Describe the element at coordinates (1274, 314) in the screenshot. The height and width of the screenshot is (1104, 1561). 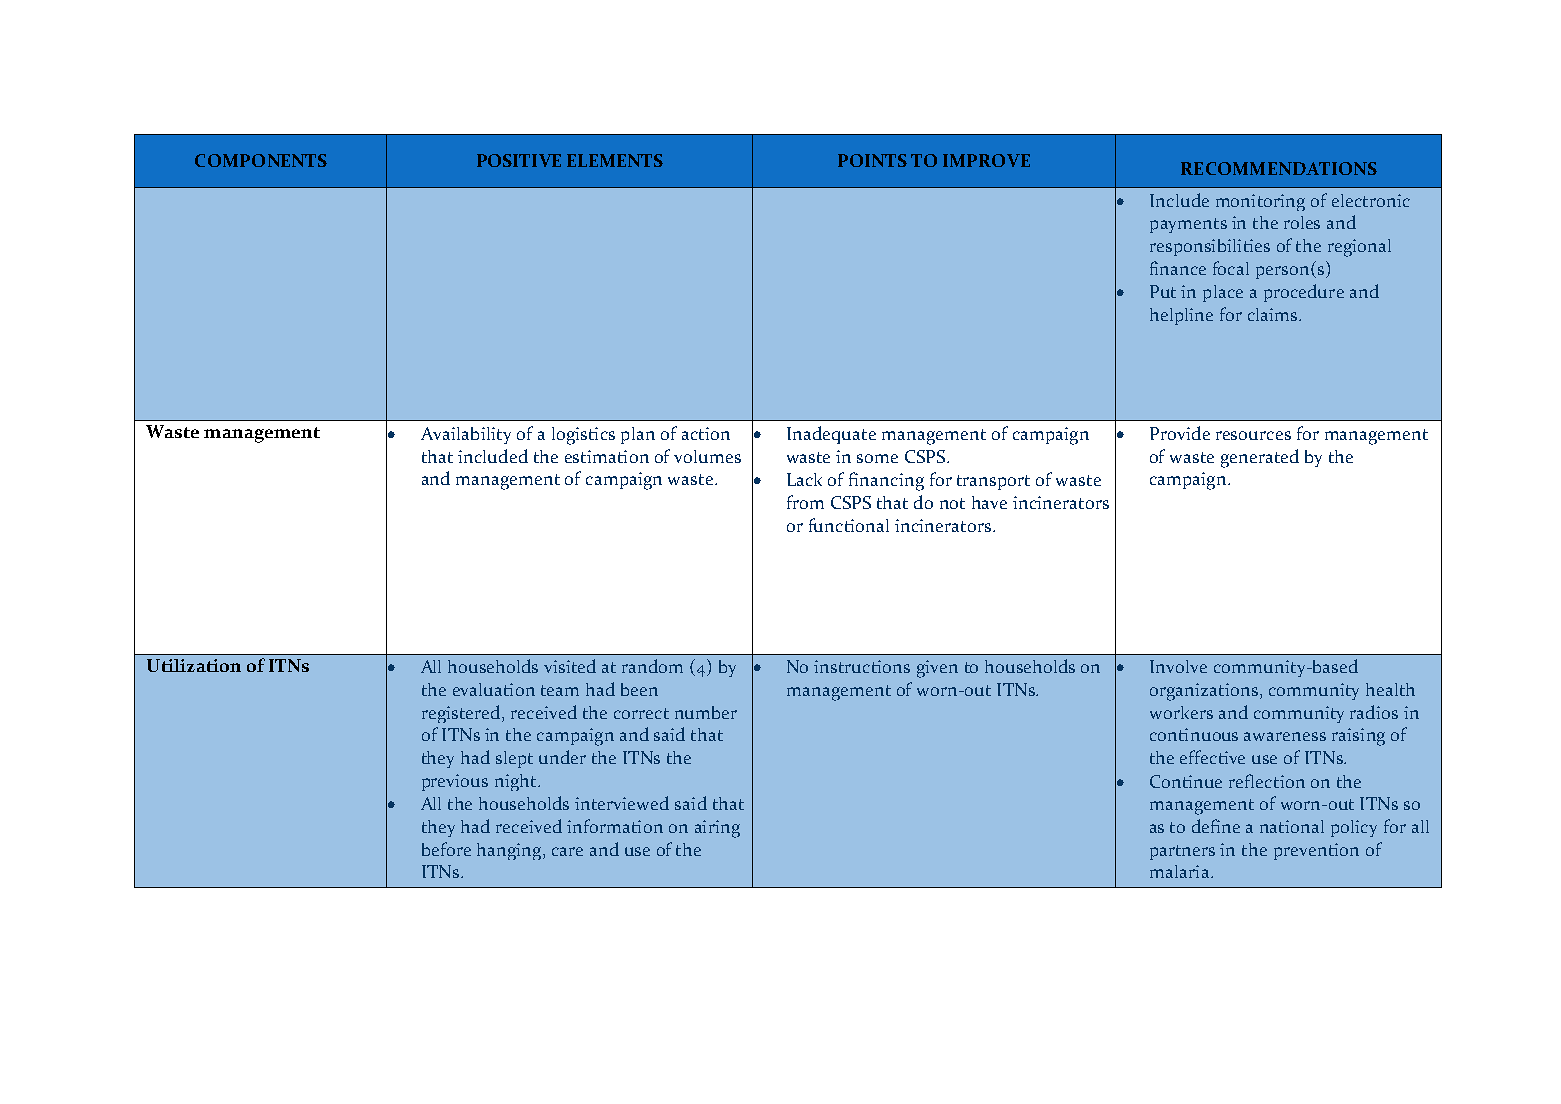
I see `claims` at that location.
